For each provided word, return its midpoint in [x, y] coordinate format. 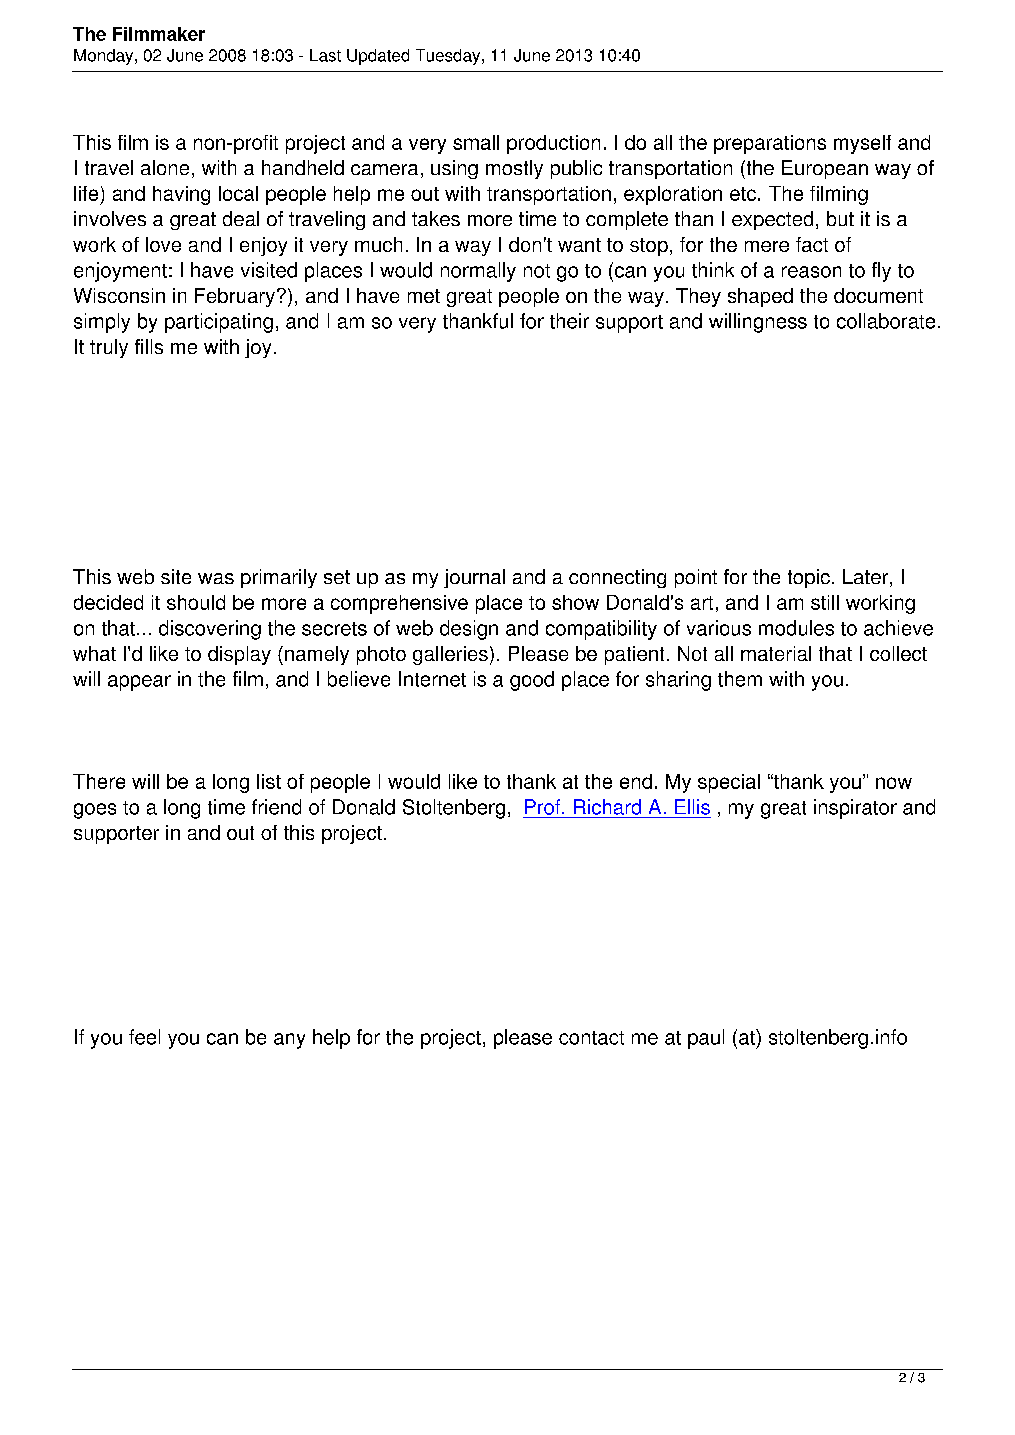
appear [139, 683]
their [569, 321]
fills [149, 346]
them [740, 679]
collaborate [886, 321]
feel [144, 1037]
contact [591, 1038]
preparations [770, 144]
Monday [105, 57]
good [532, 681]
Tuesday [449, 57]
